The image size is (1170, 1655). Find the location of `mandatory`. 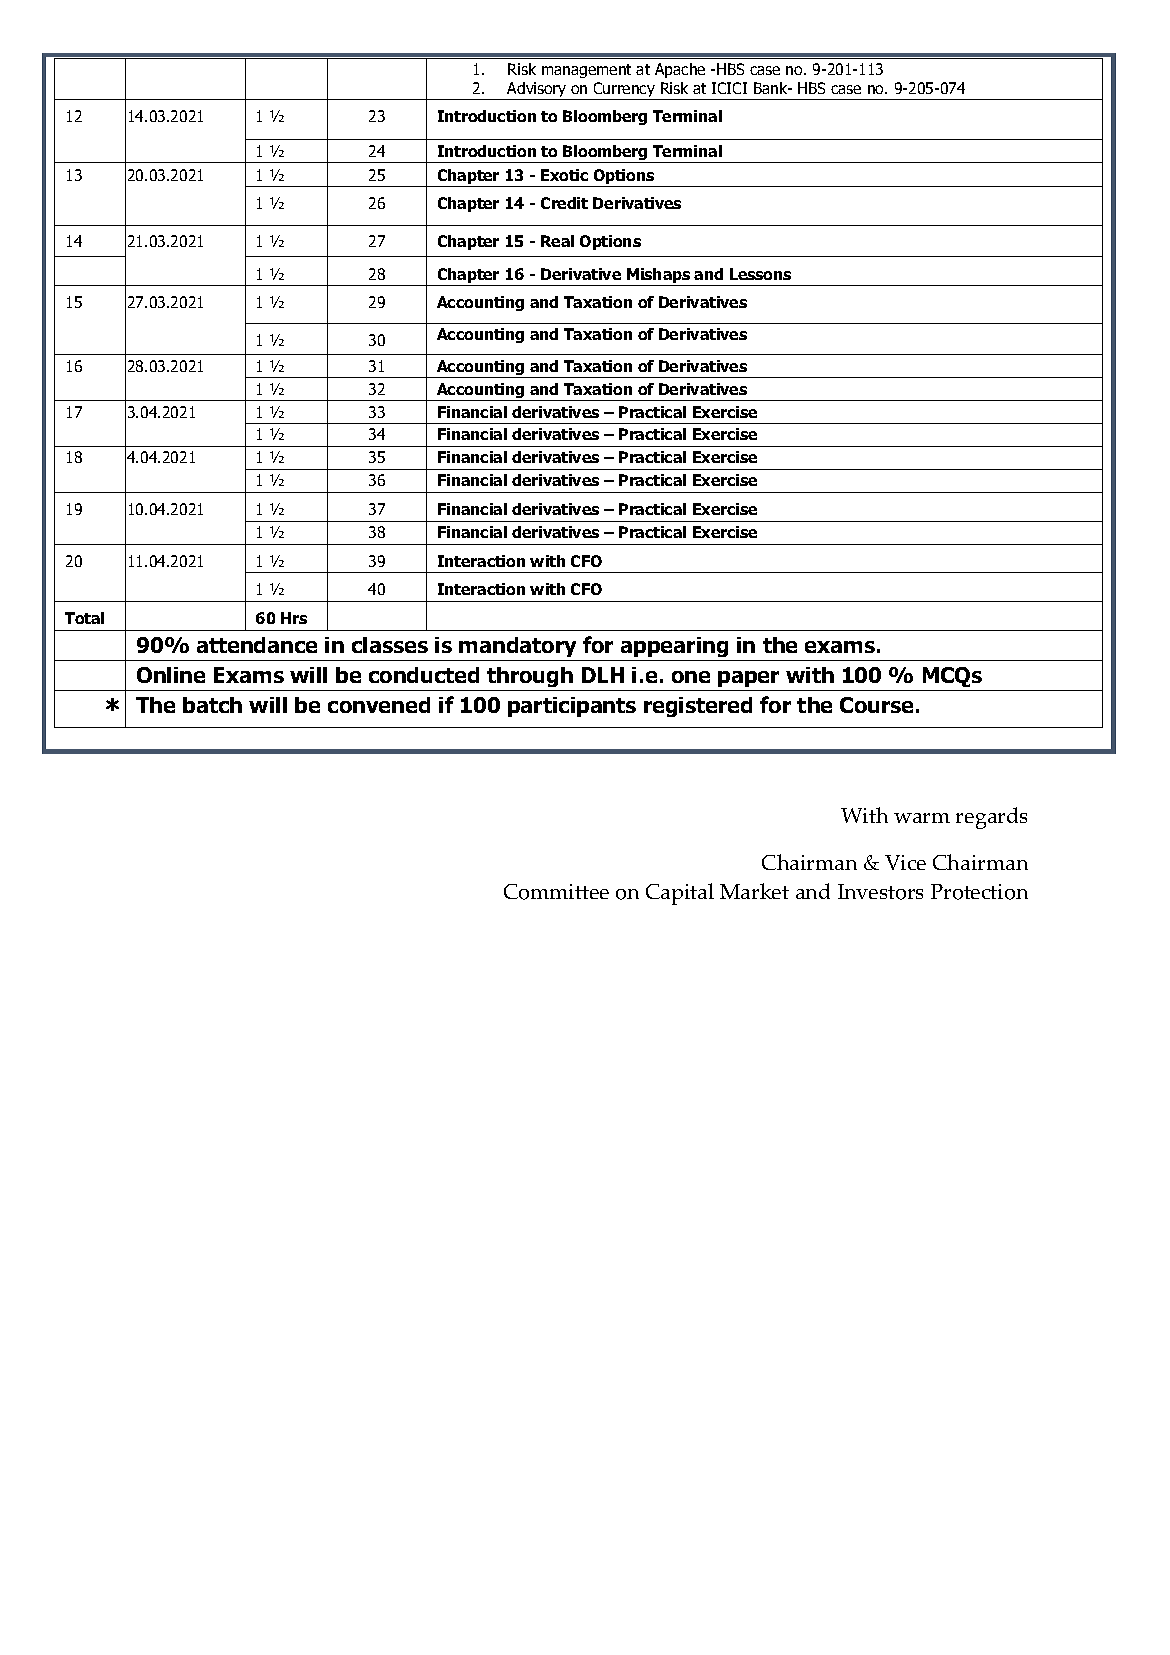

mandatory is located at coordinates (519, 649).
